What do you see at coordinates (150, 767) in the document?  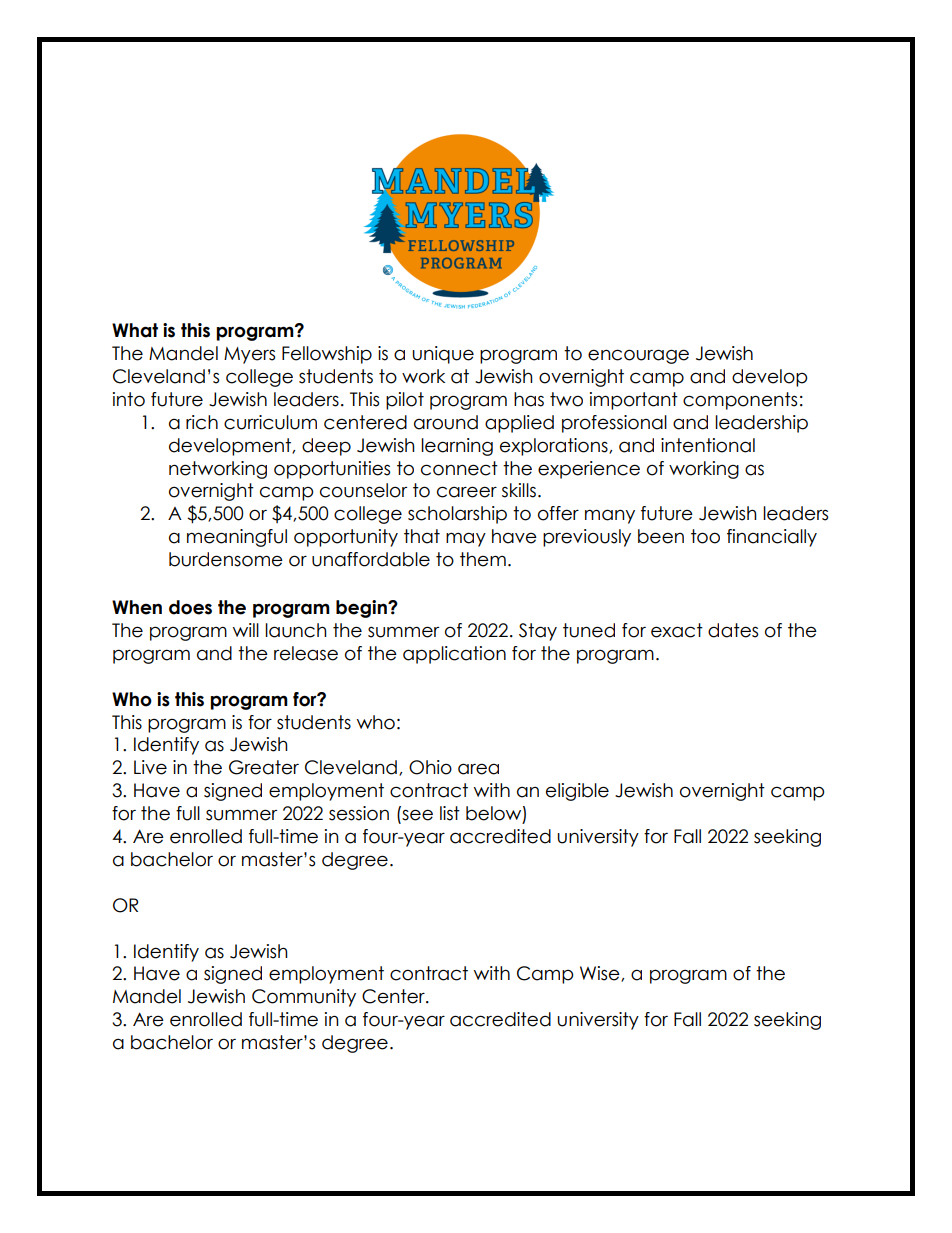 I see `Live` at bounding box center [150, 767].
